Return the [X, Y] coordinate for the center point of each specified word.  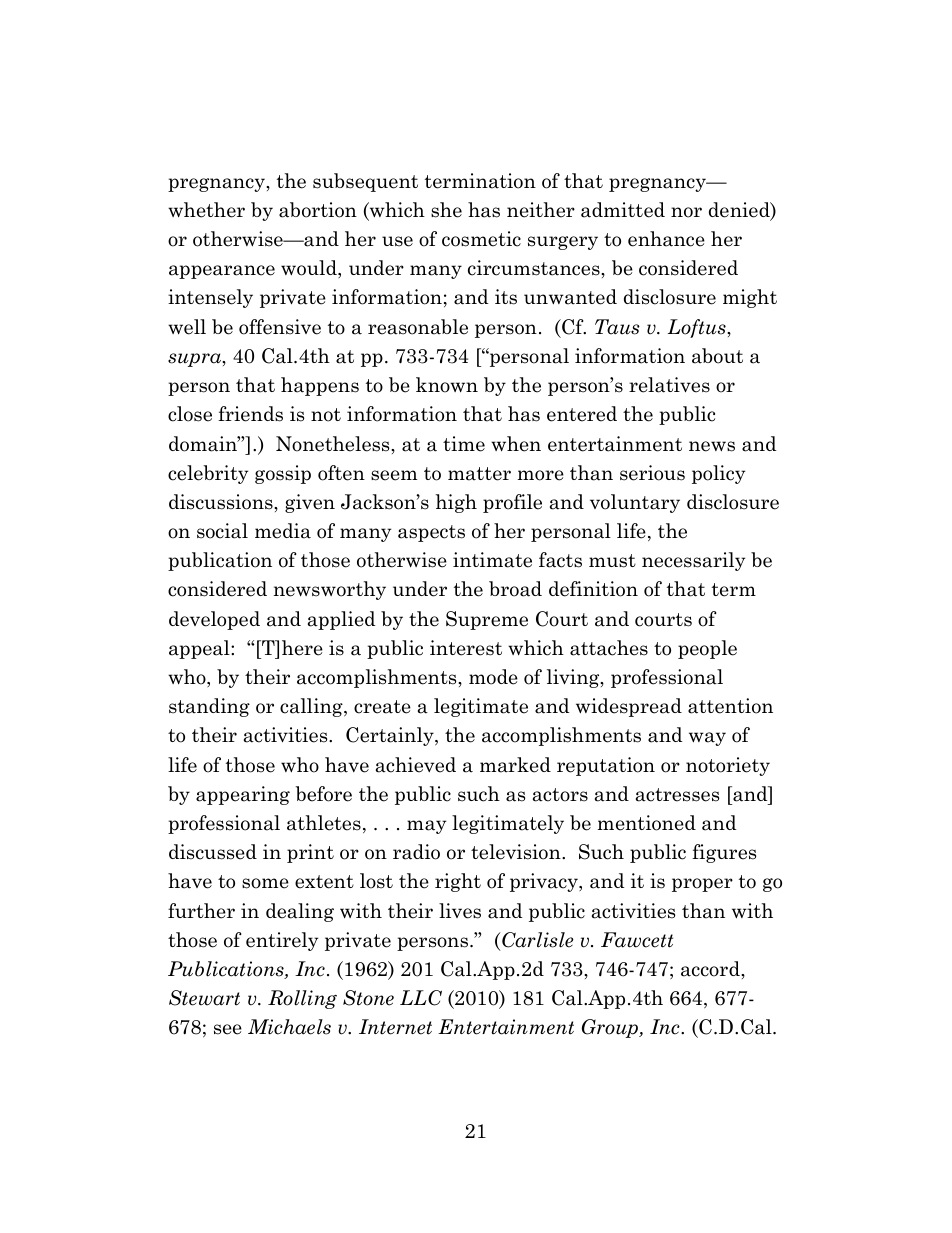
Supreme [487, 620]
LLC [421, 998]
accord [711, 969]
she [446, 210]
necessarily [693, 561]
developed [214, 620]
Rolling [302, 999]
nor [686, 212]
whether [206, 210]
